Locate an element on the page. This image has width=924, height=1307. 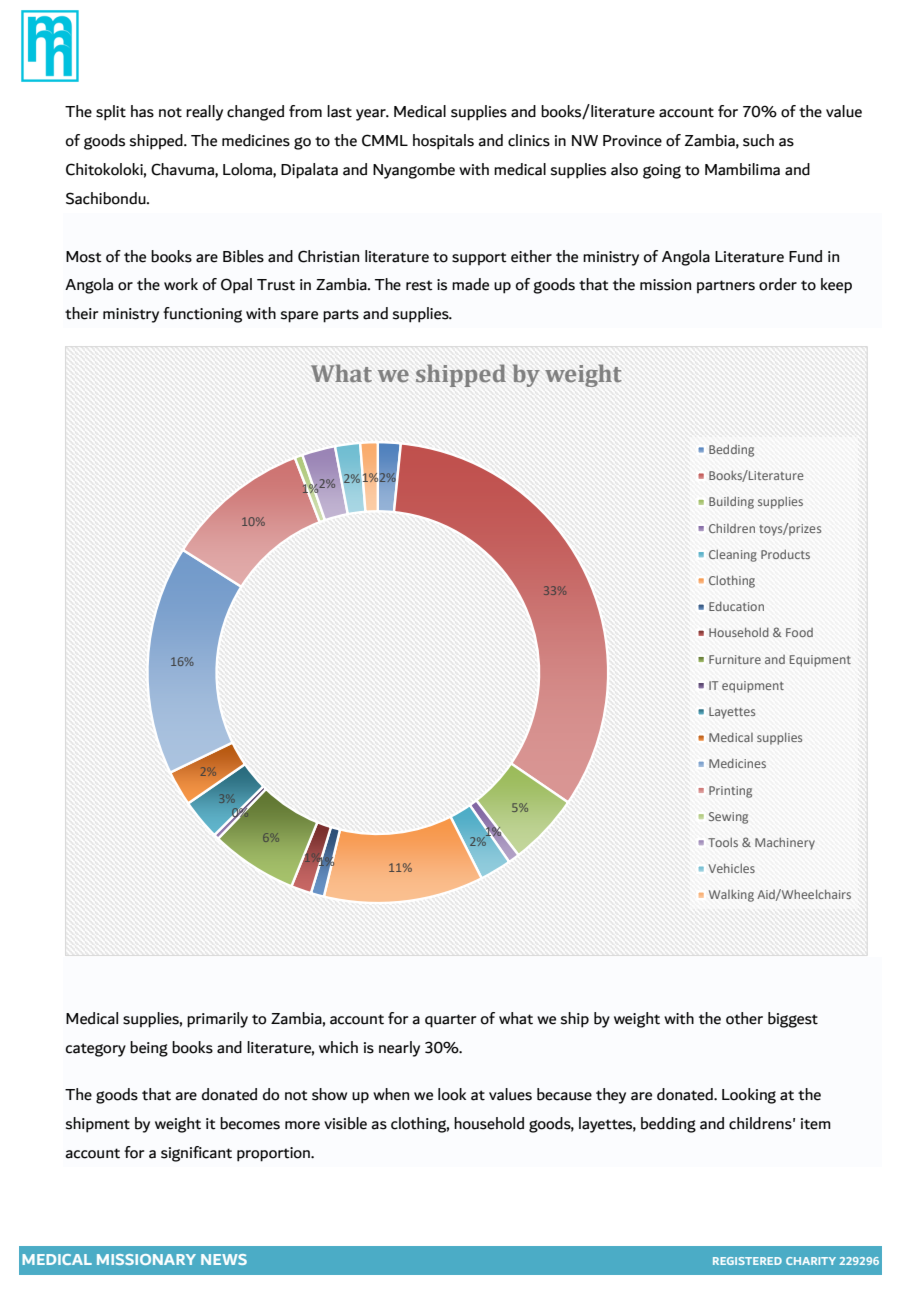
primarily is located at coordinates (217, 1020).
